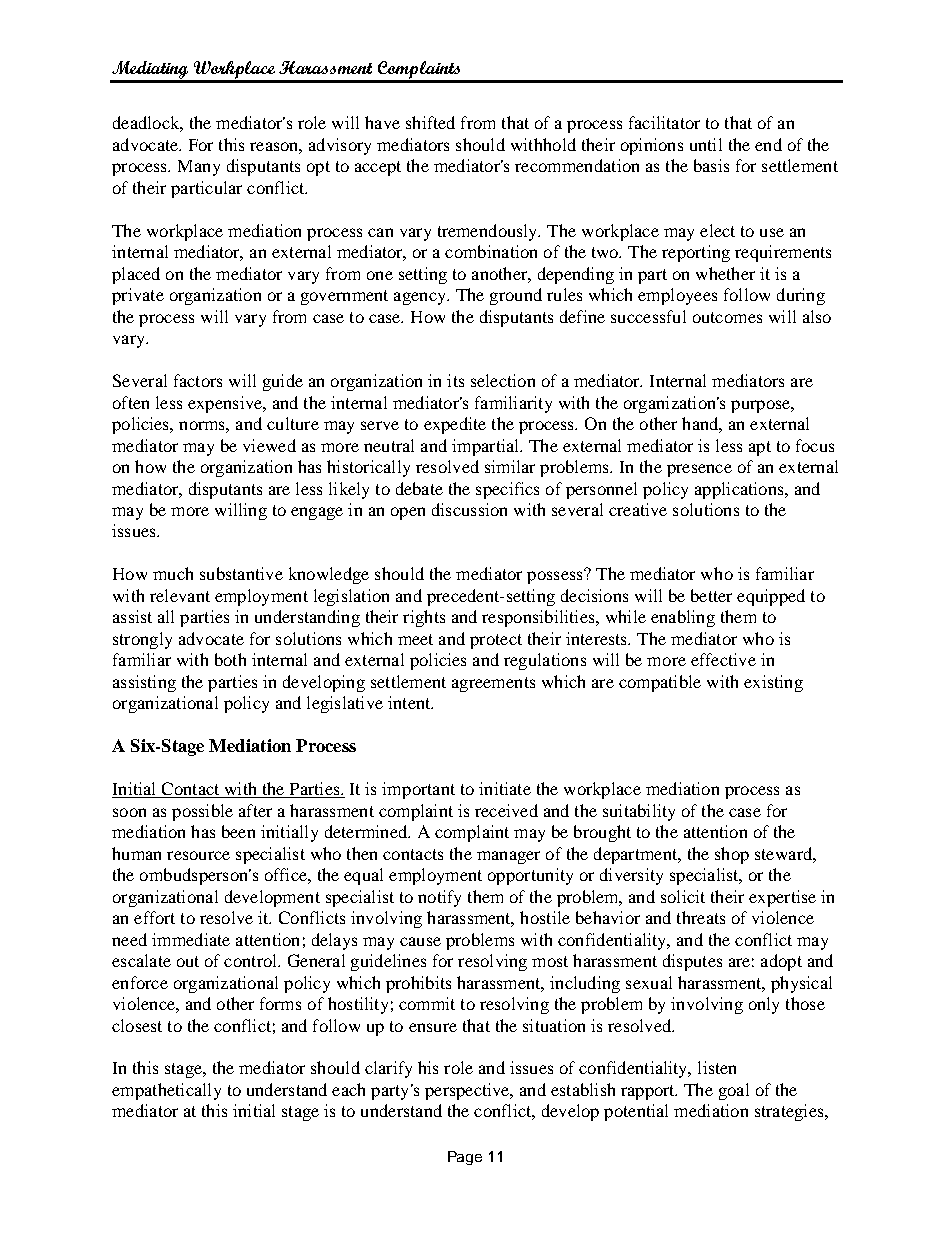  What do you see at coordinates (166, 1091) in the page?
I see `empathetically` at bounding box center [166, 1091].
